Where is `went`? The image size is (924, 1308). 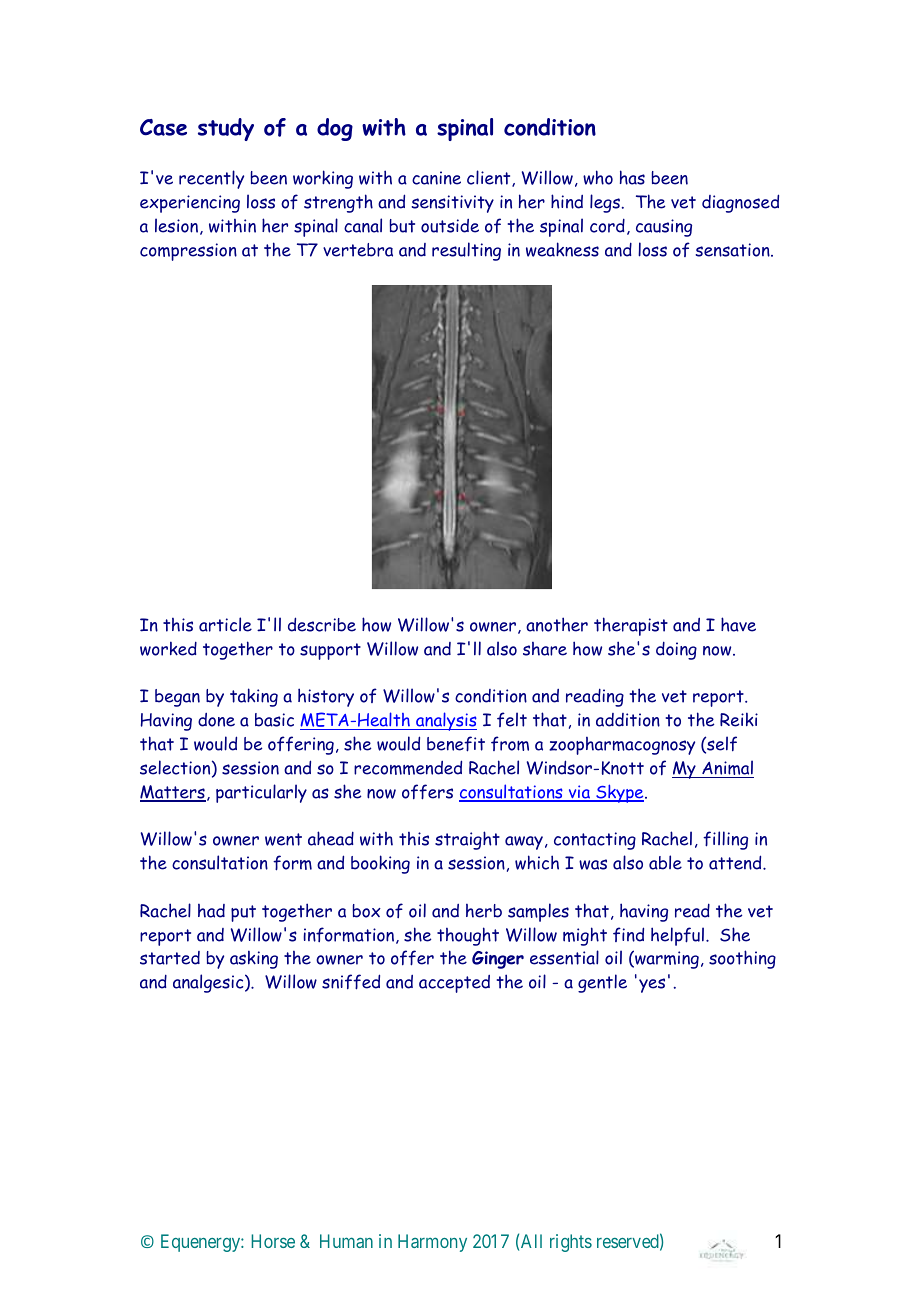 went is located at coordinates (283, 839).
